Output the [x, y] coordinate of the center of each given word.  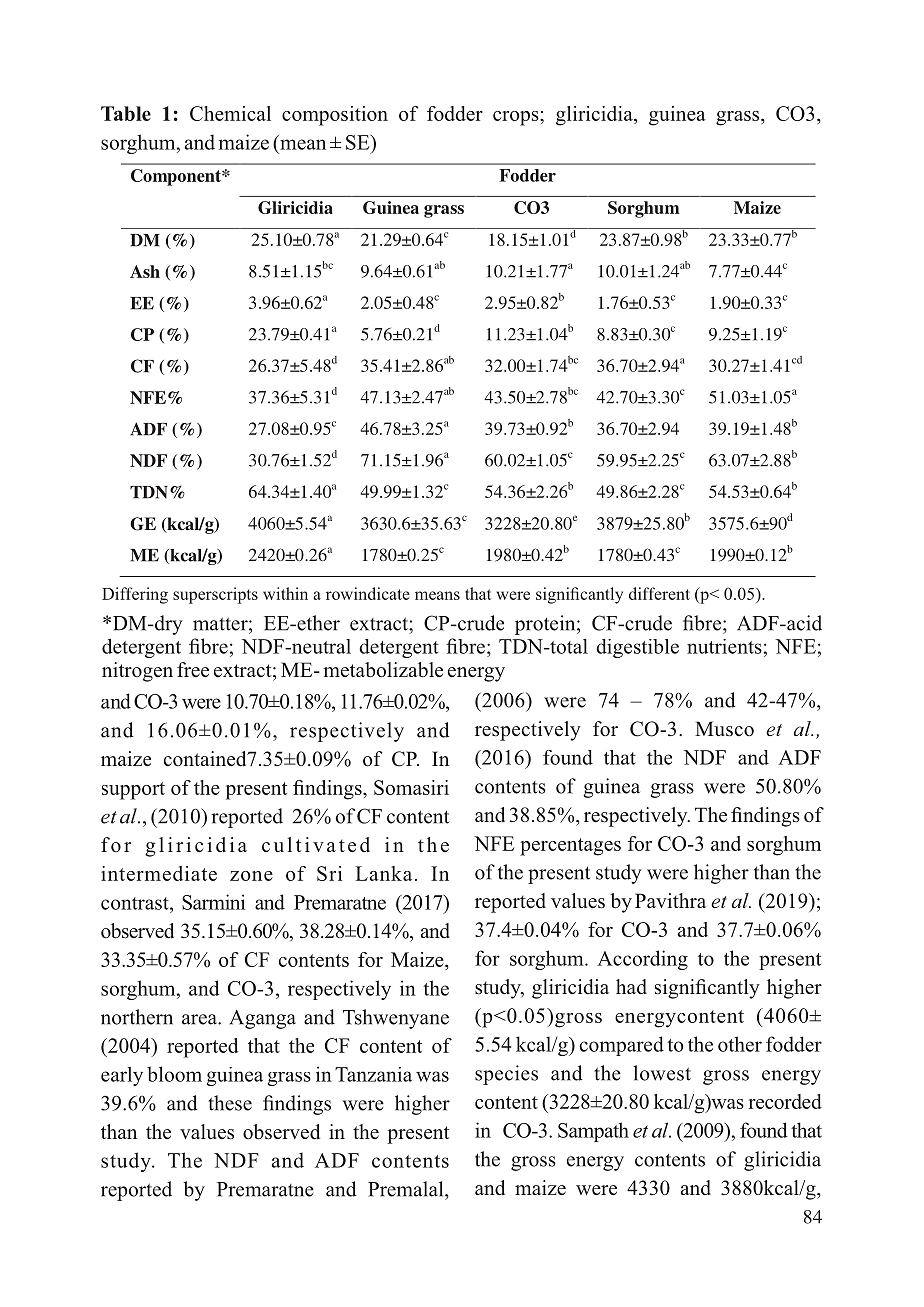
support [133, 791]
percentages [570, 847]
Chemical [230, 113]
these [230, 1103]
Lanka [383, 873]
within [285, 593]
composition [335, 116]
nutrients [724, 646]
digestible [637, 648]
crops [517, 118]
